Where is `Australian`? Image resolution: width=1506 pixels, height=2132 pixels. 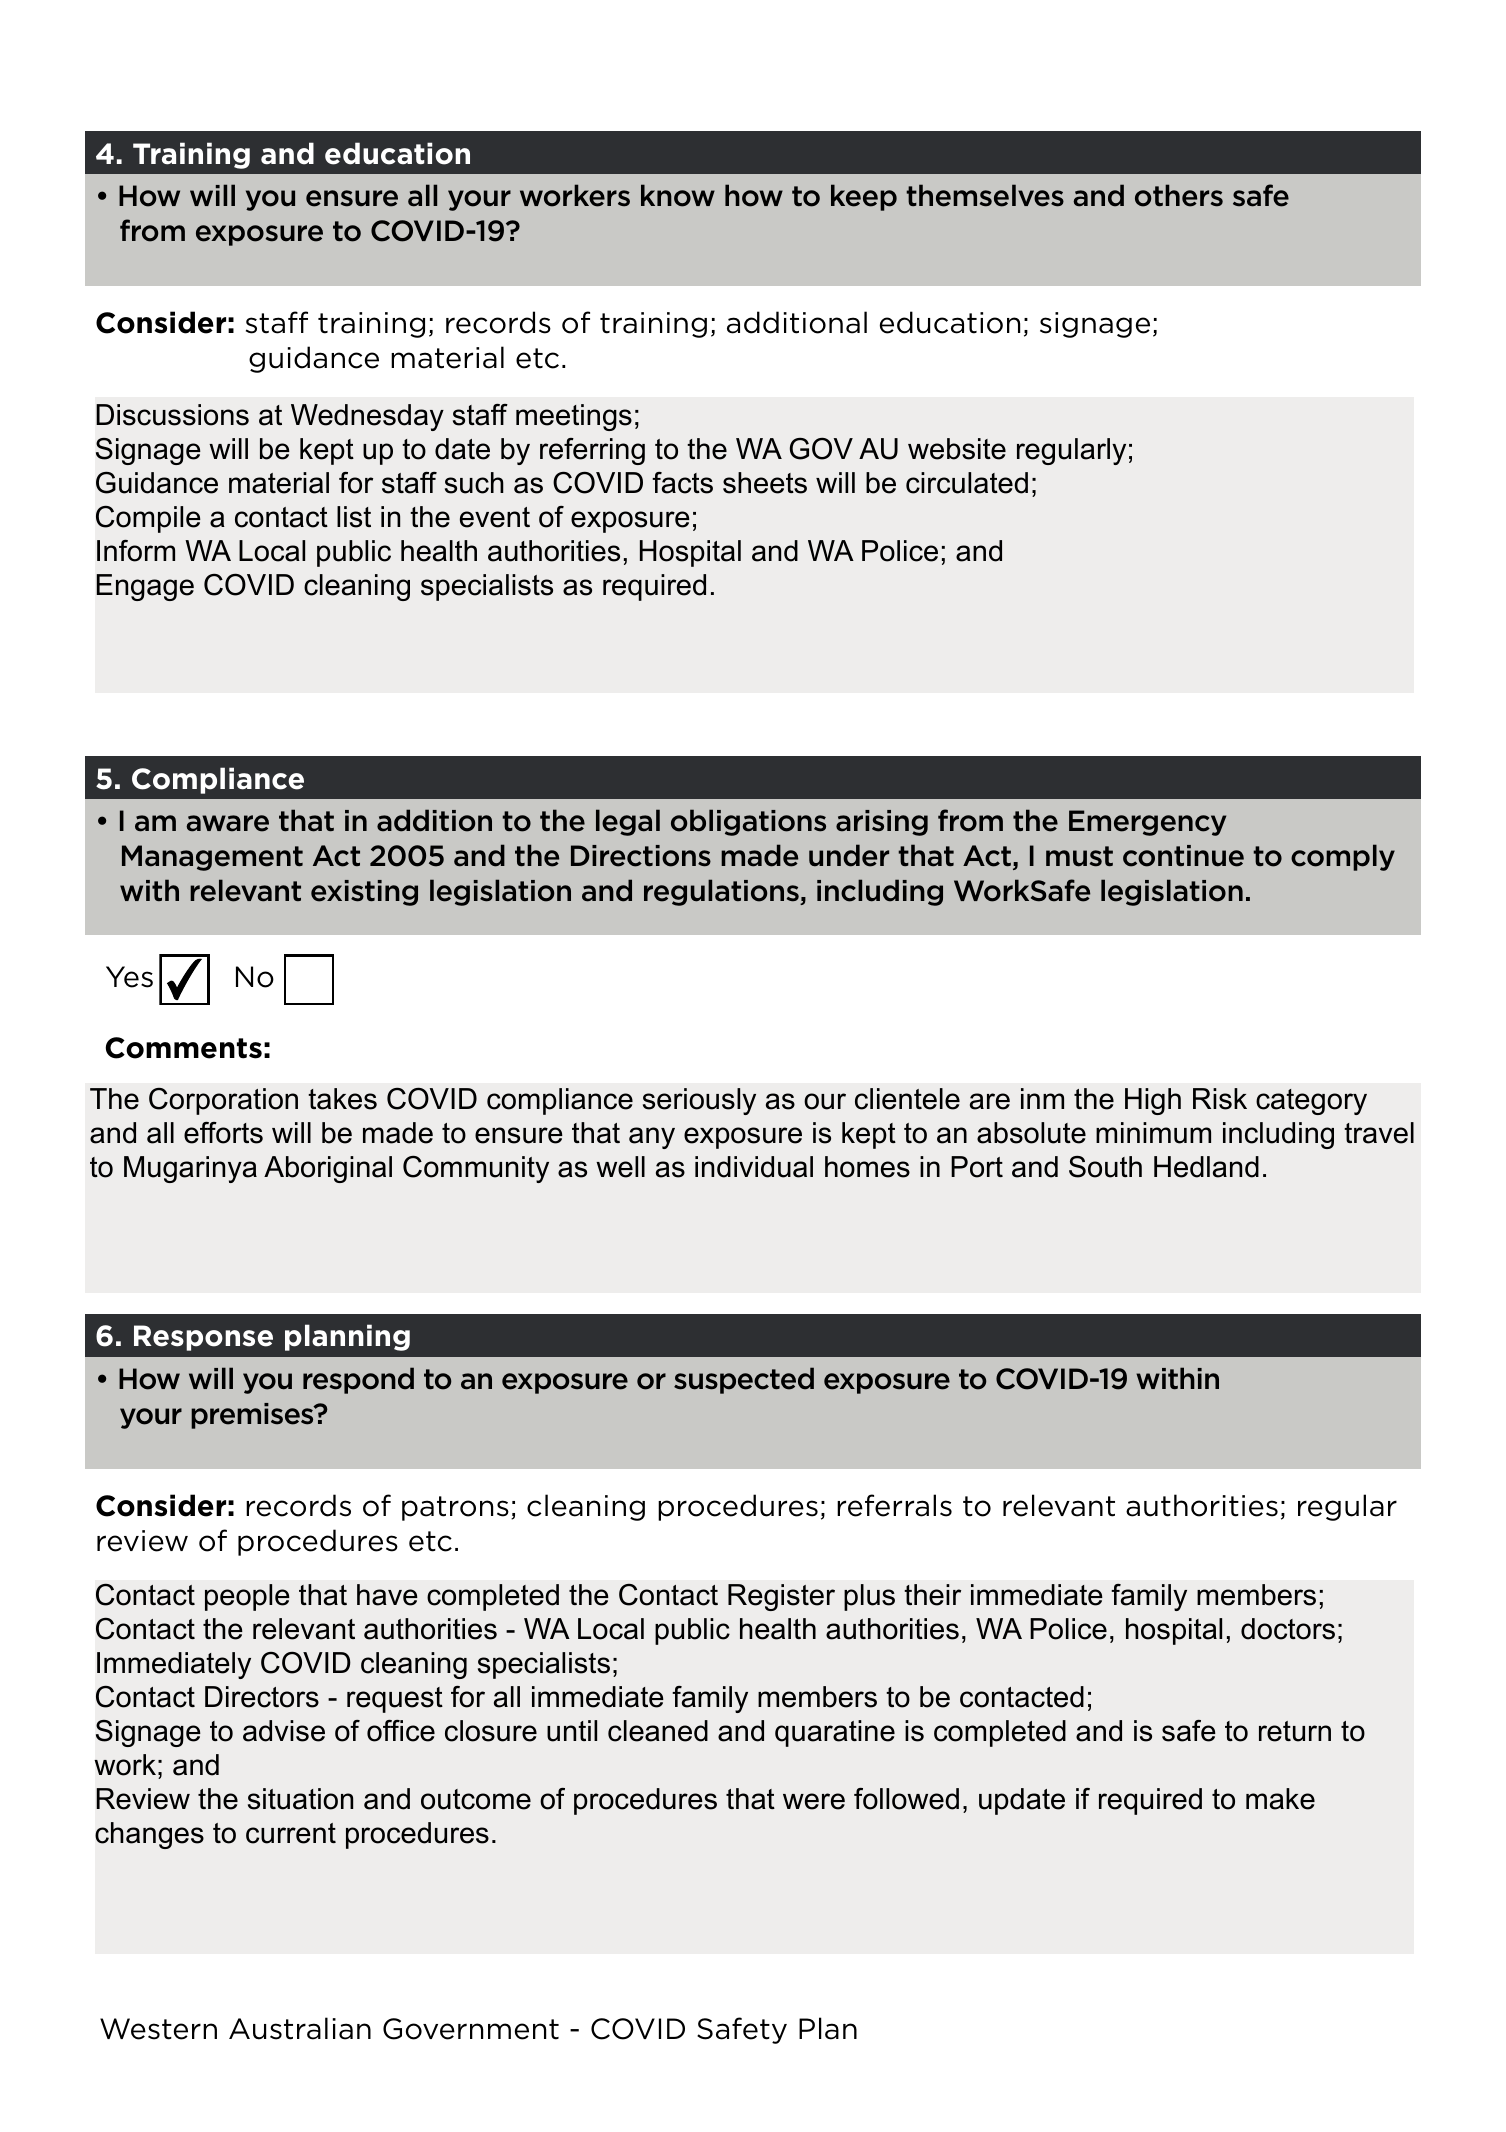 Australian is located at coordinates (300, 2028).
